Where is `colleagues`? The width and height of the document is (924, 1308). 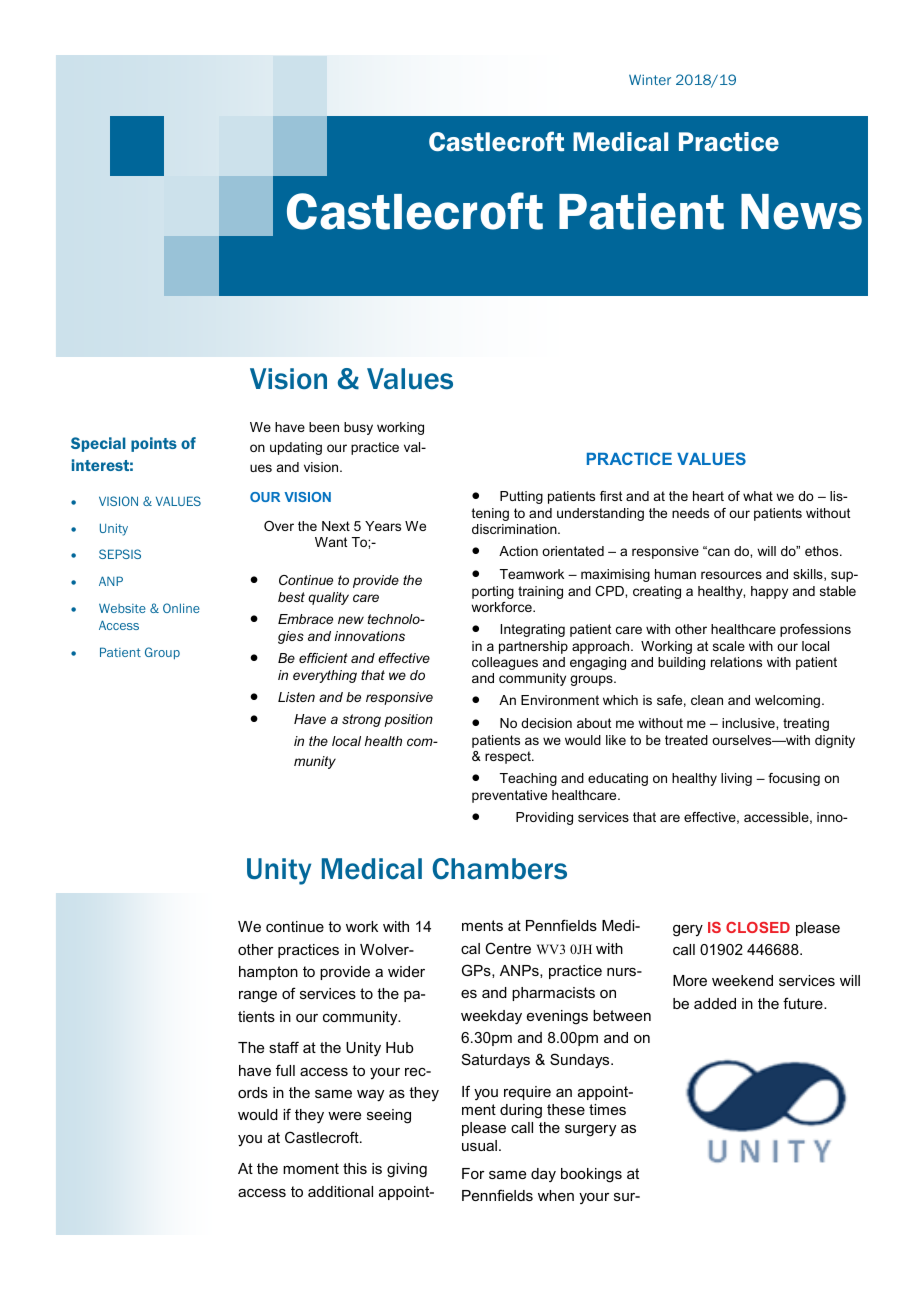 colleagues is located at coordinates (505, 663).
